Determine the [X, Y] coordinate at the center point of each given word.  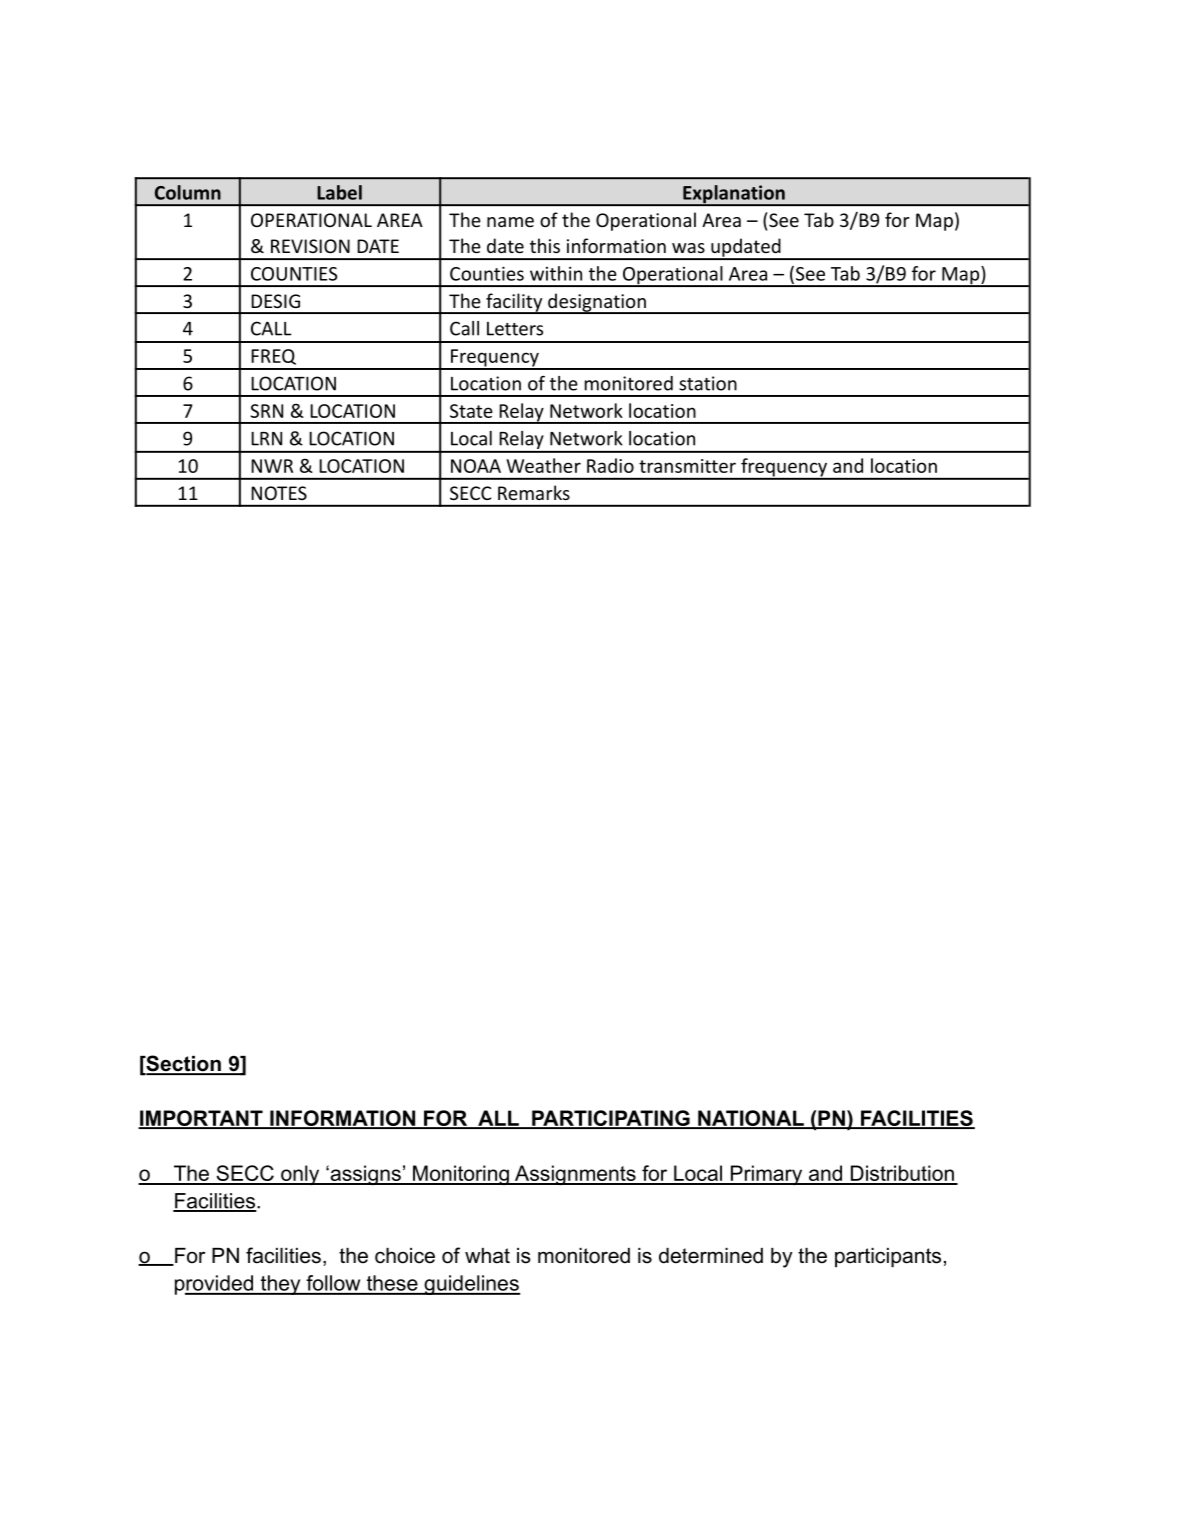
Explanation [734, 195]
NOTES [279, 493]
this [545, 245]
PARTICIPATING [611, 1119]
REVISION [310, 246]
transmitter [687, 466]
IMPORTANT [201, 1119]
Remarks [534, 492]
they [280, 1285]
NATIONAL [751, 1119]
